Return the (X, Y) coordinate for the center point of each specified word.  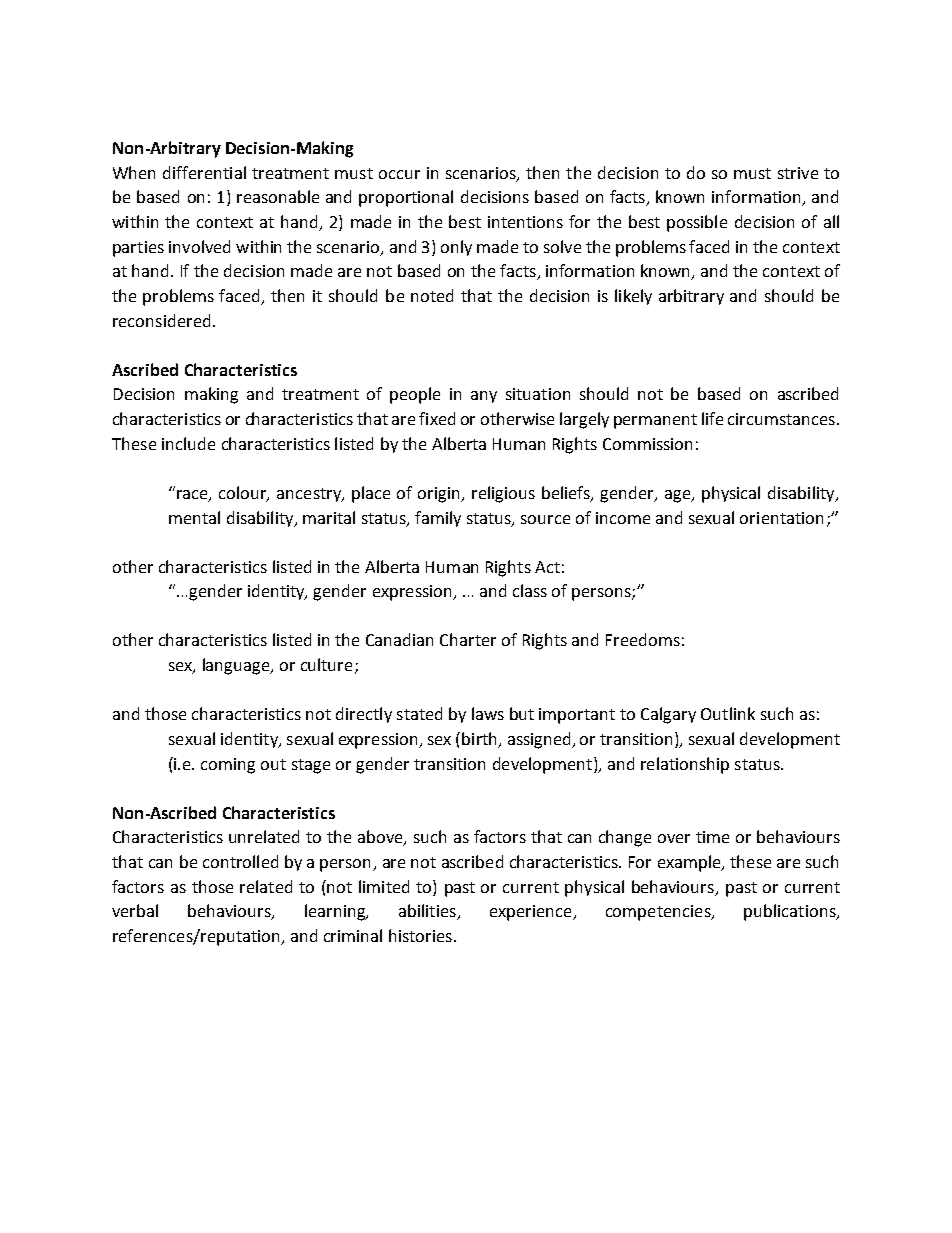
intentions (525, 222)
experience (532, 913)
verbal (135, 910)
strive (798, 173)
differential (204, 172)
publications (791, 912)
